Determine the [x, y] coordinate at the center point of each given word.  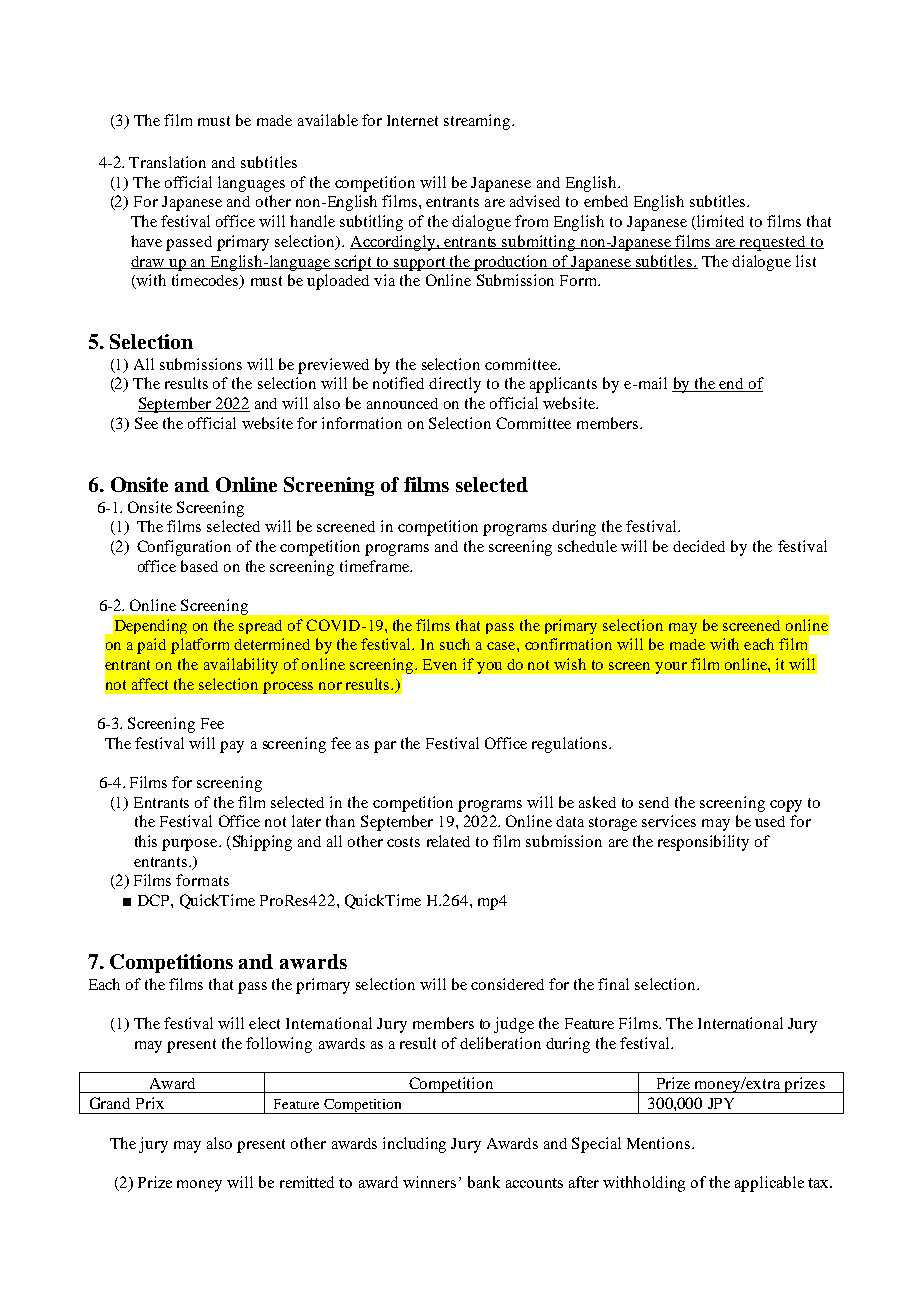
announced [402, 403]
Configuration [184, 548]
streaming [478, 122]
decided [699, 546]
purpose [191, 845]
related [448, 841]
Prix [150, 1103]
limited [719, 222]
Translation [167, 162]
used [770, 821]
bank [484, 1182]
